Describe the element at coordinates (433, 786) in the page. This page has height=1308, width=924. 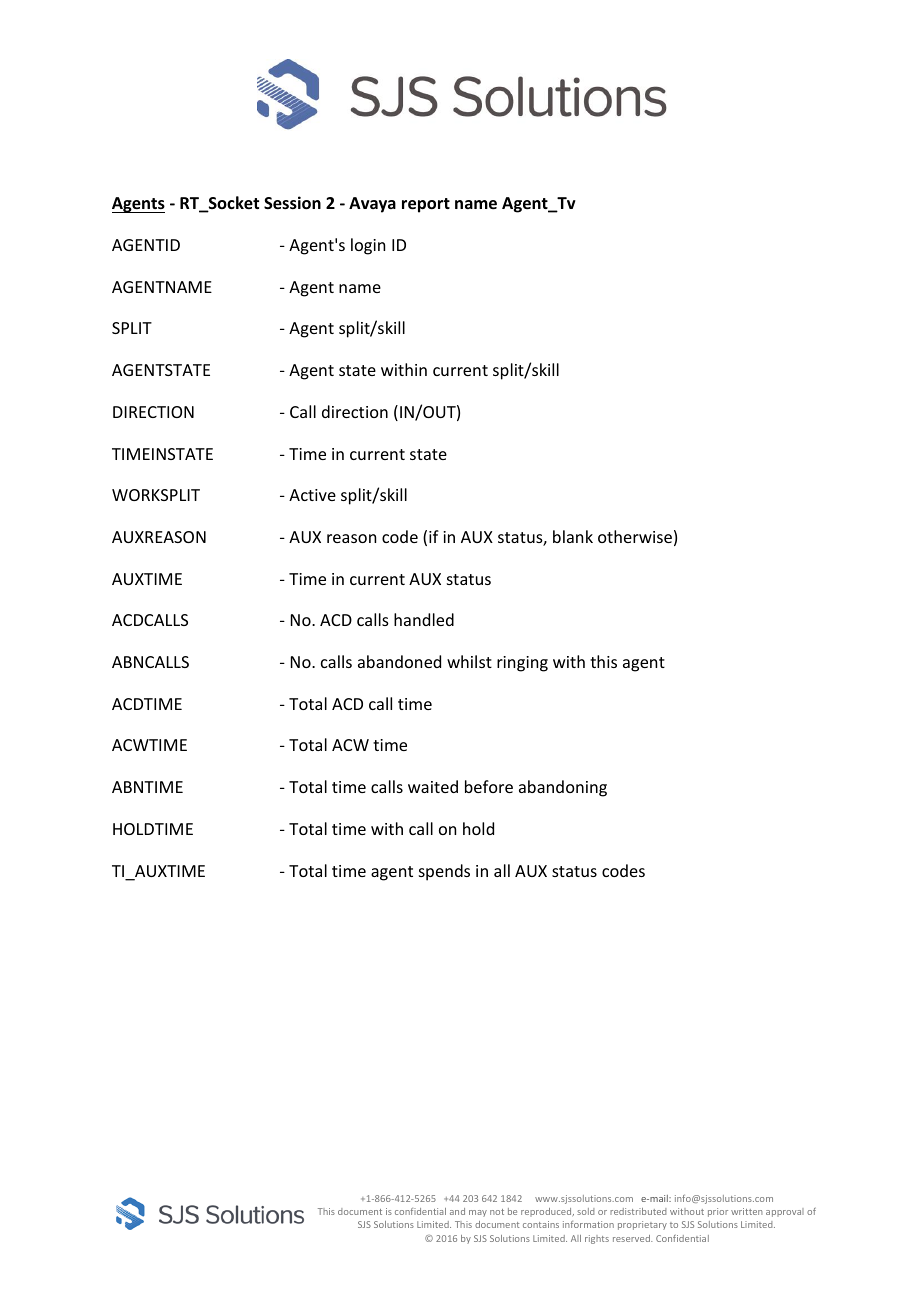
I see `waited` at that location.
